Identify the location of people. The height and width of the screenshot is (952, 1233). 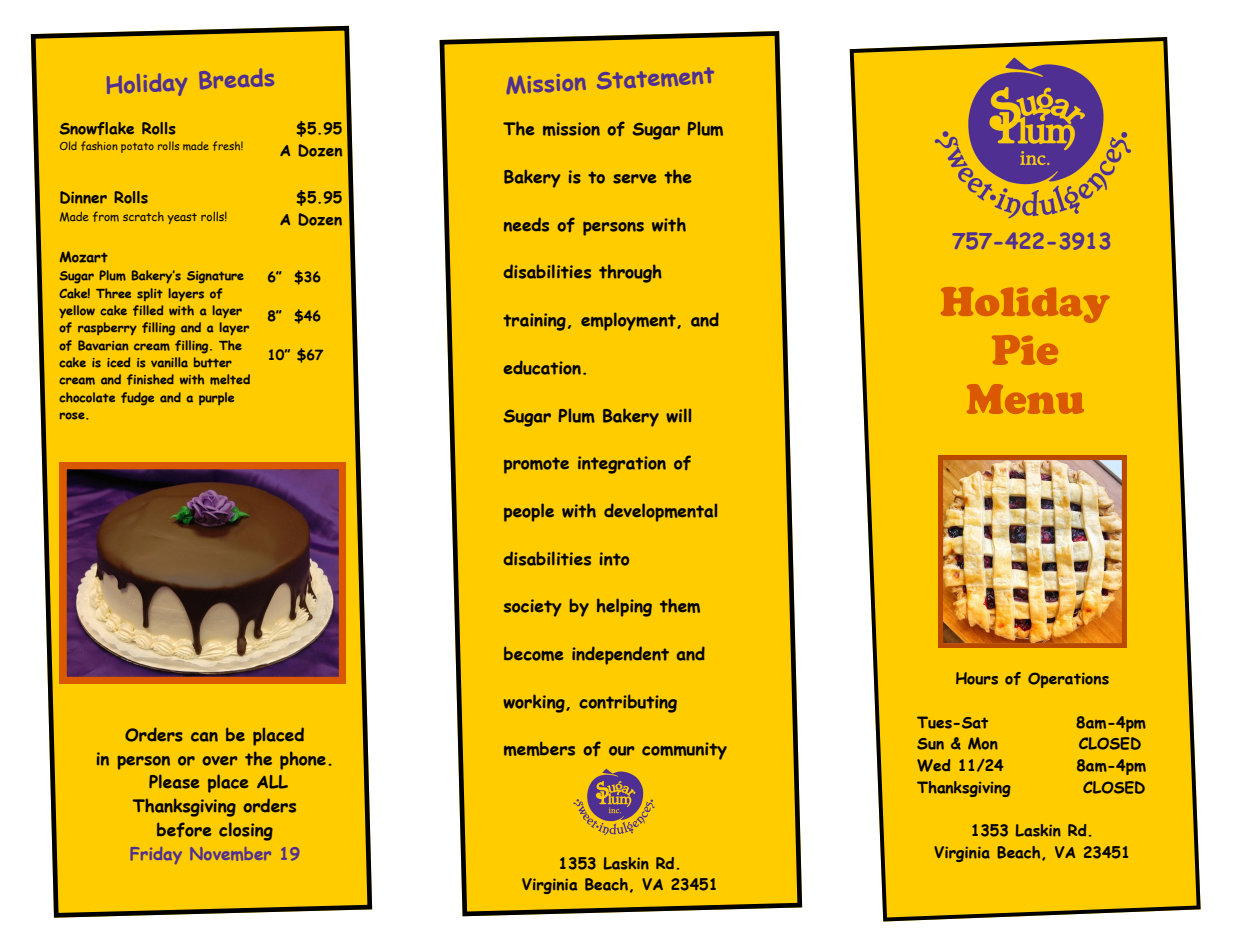
(529, 512).
